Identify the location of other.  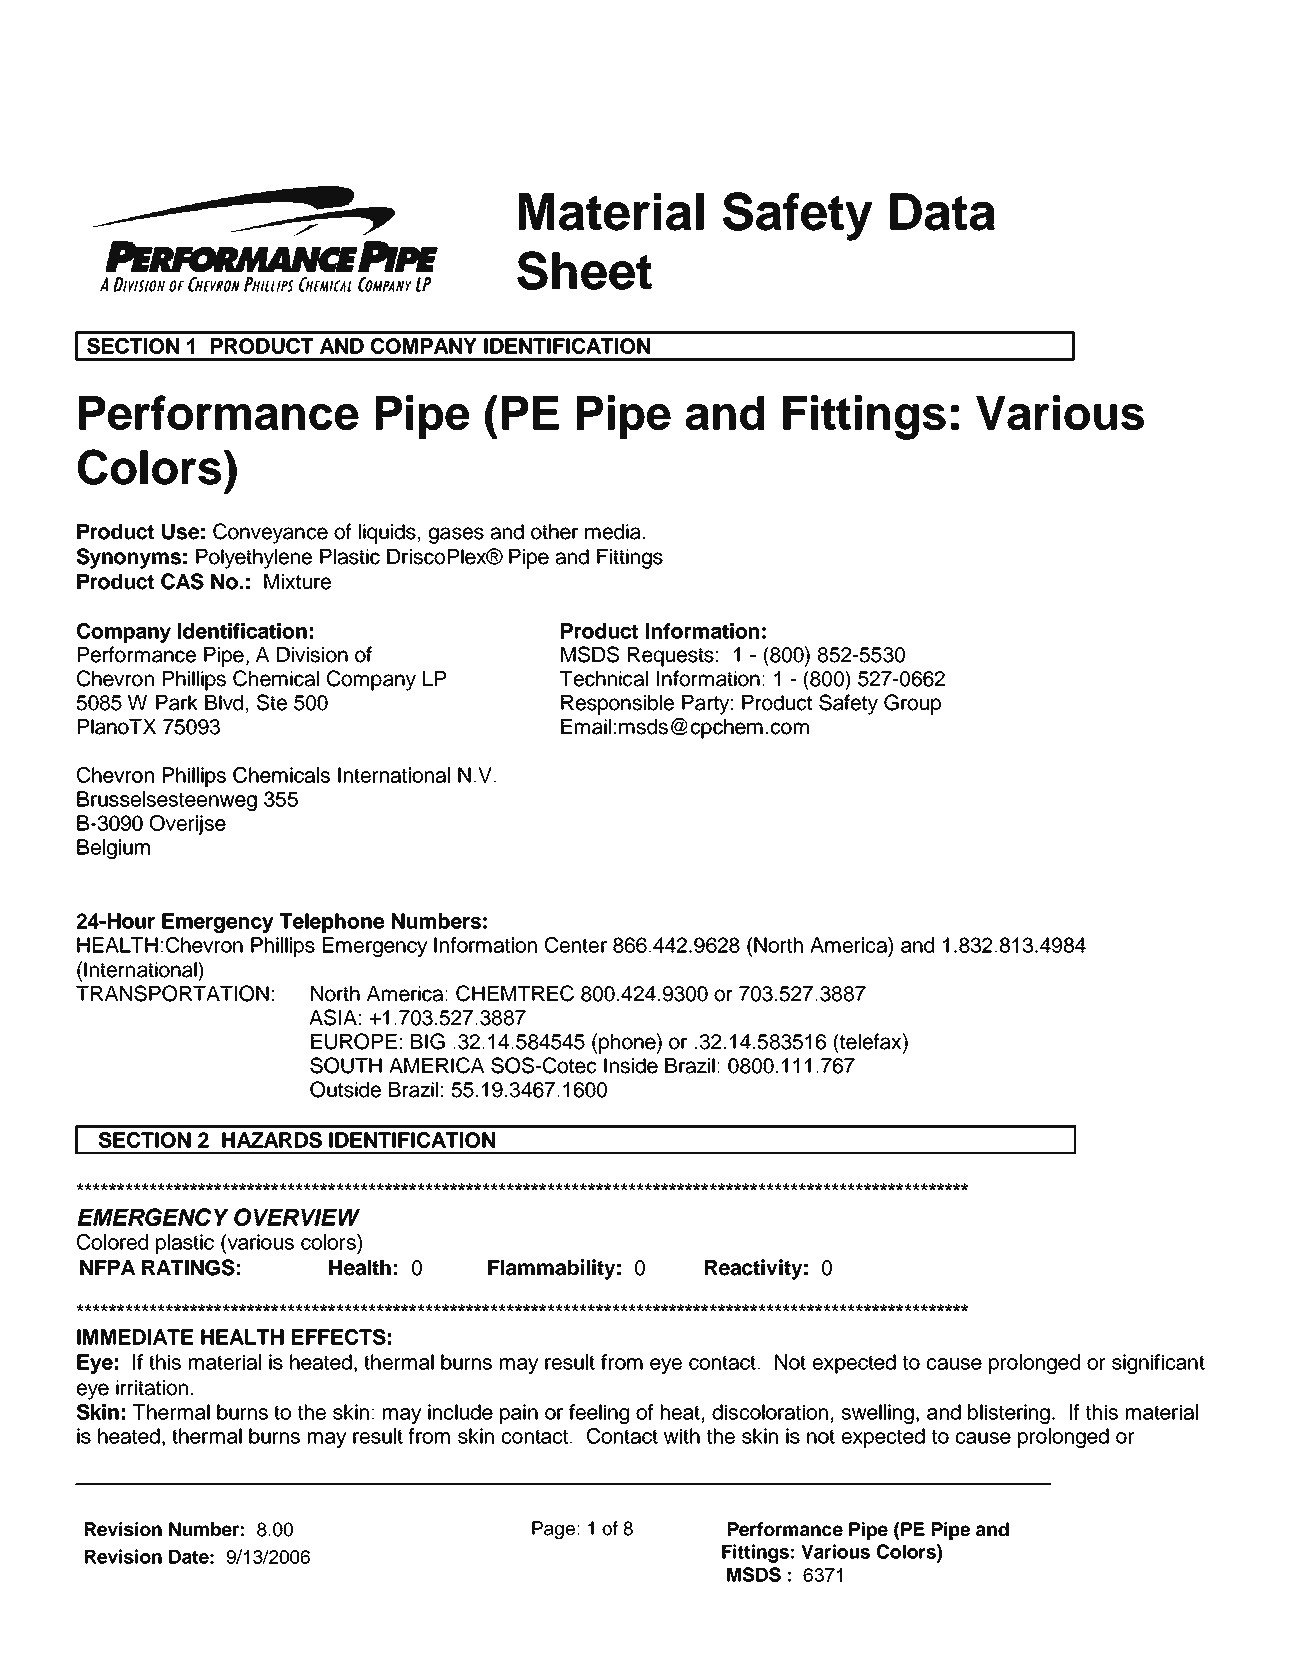
(554, 532).
